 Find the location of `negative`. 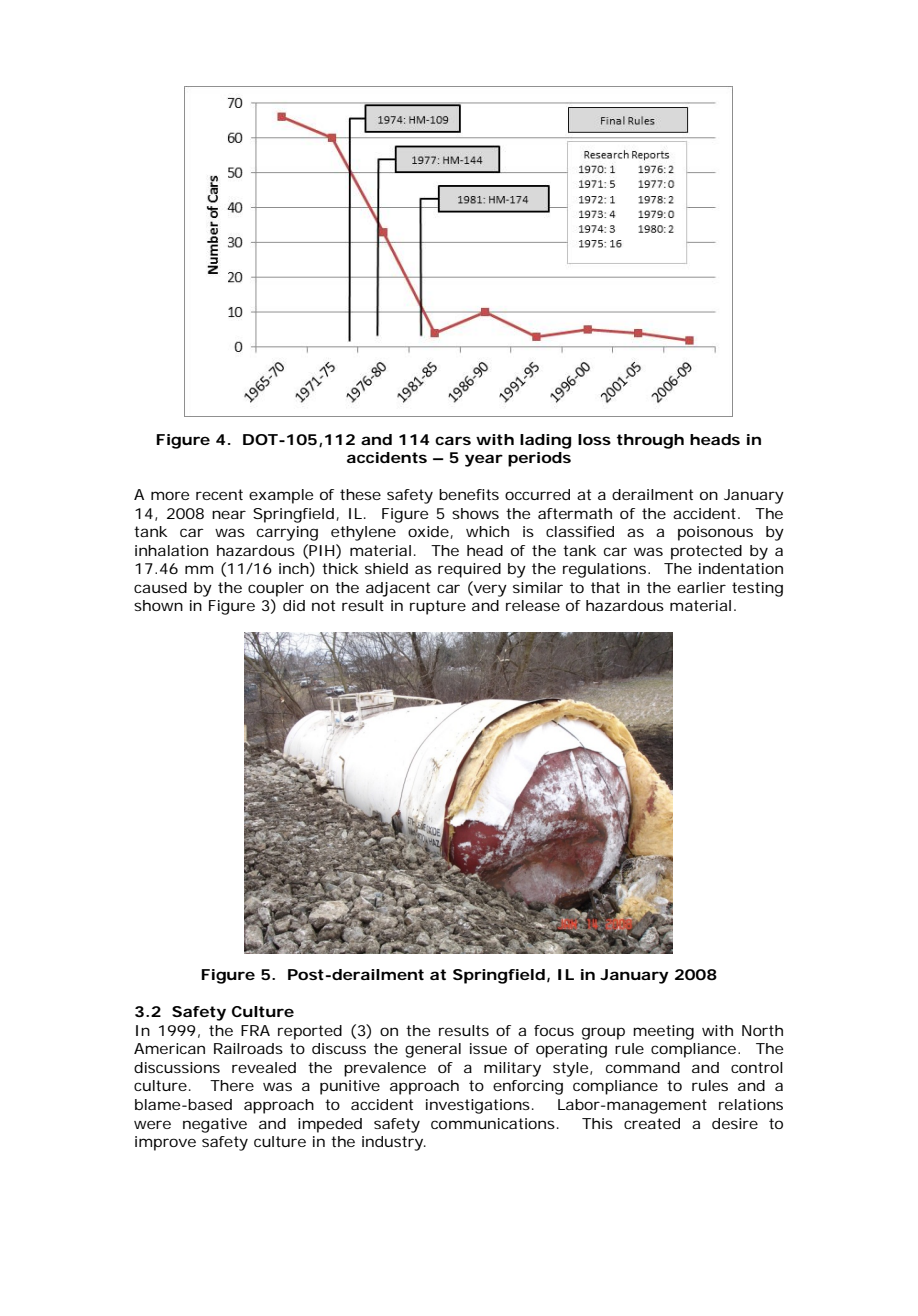

negative is located at coordinates (215, 1125).
